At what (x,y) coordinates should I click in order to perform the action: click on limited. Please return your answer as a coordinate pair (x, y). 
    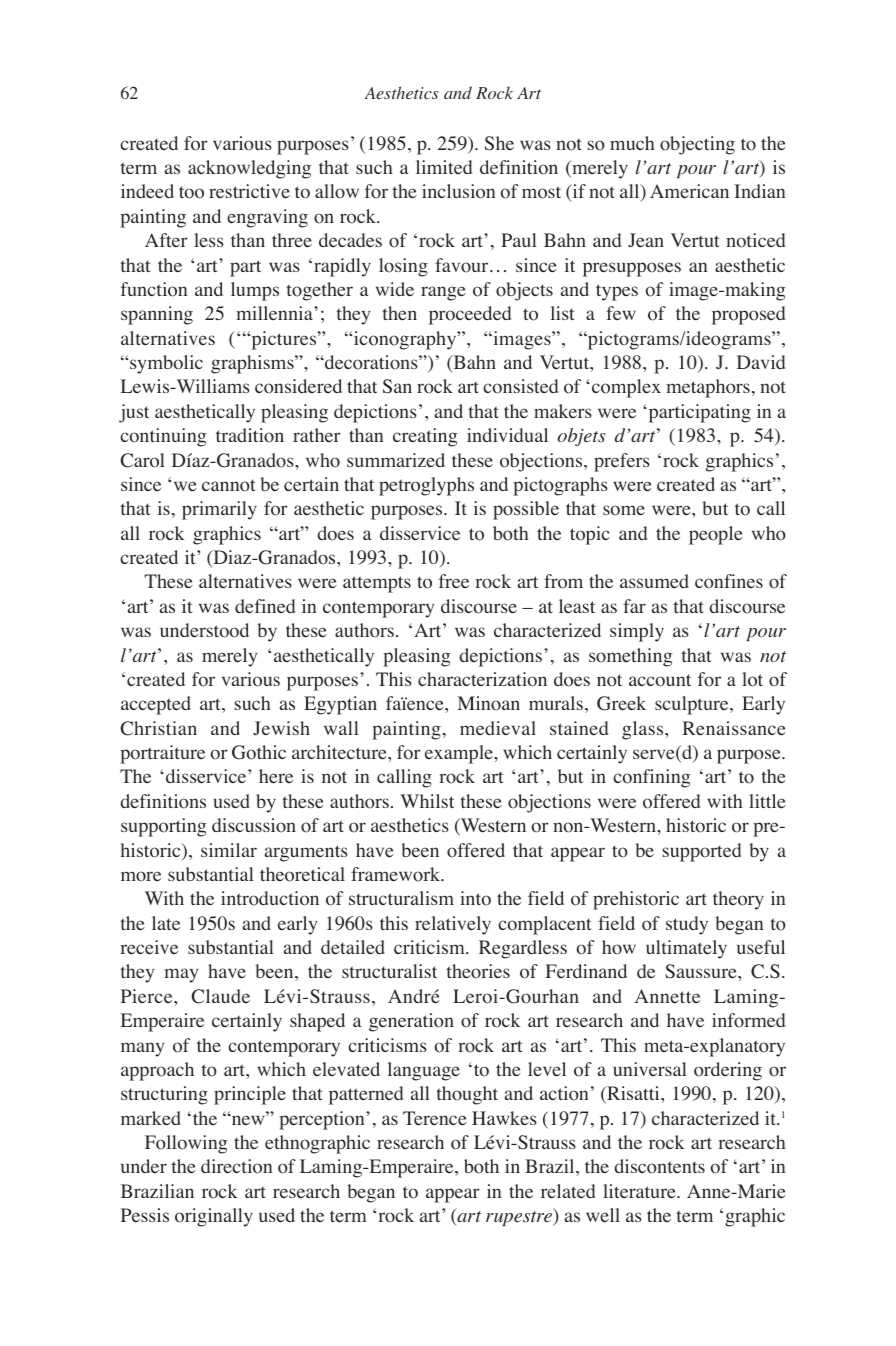
    Looking at the image, I should click on (444, 167).
